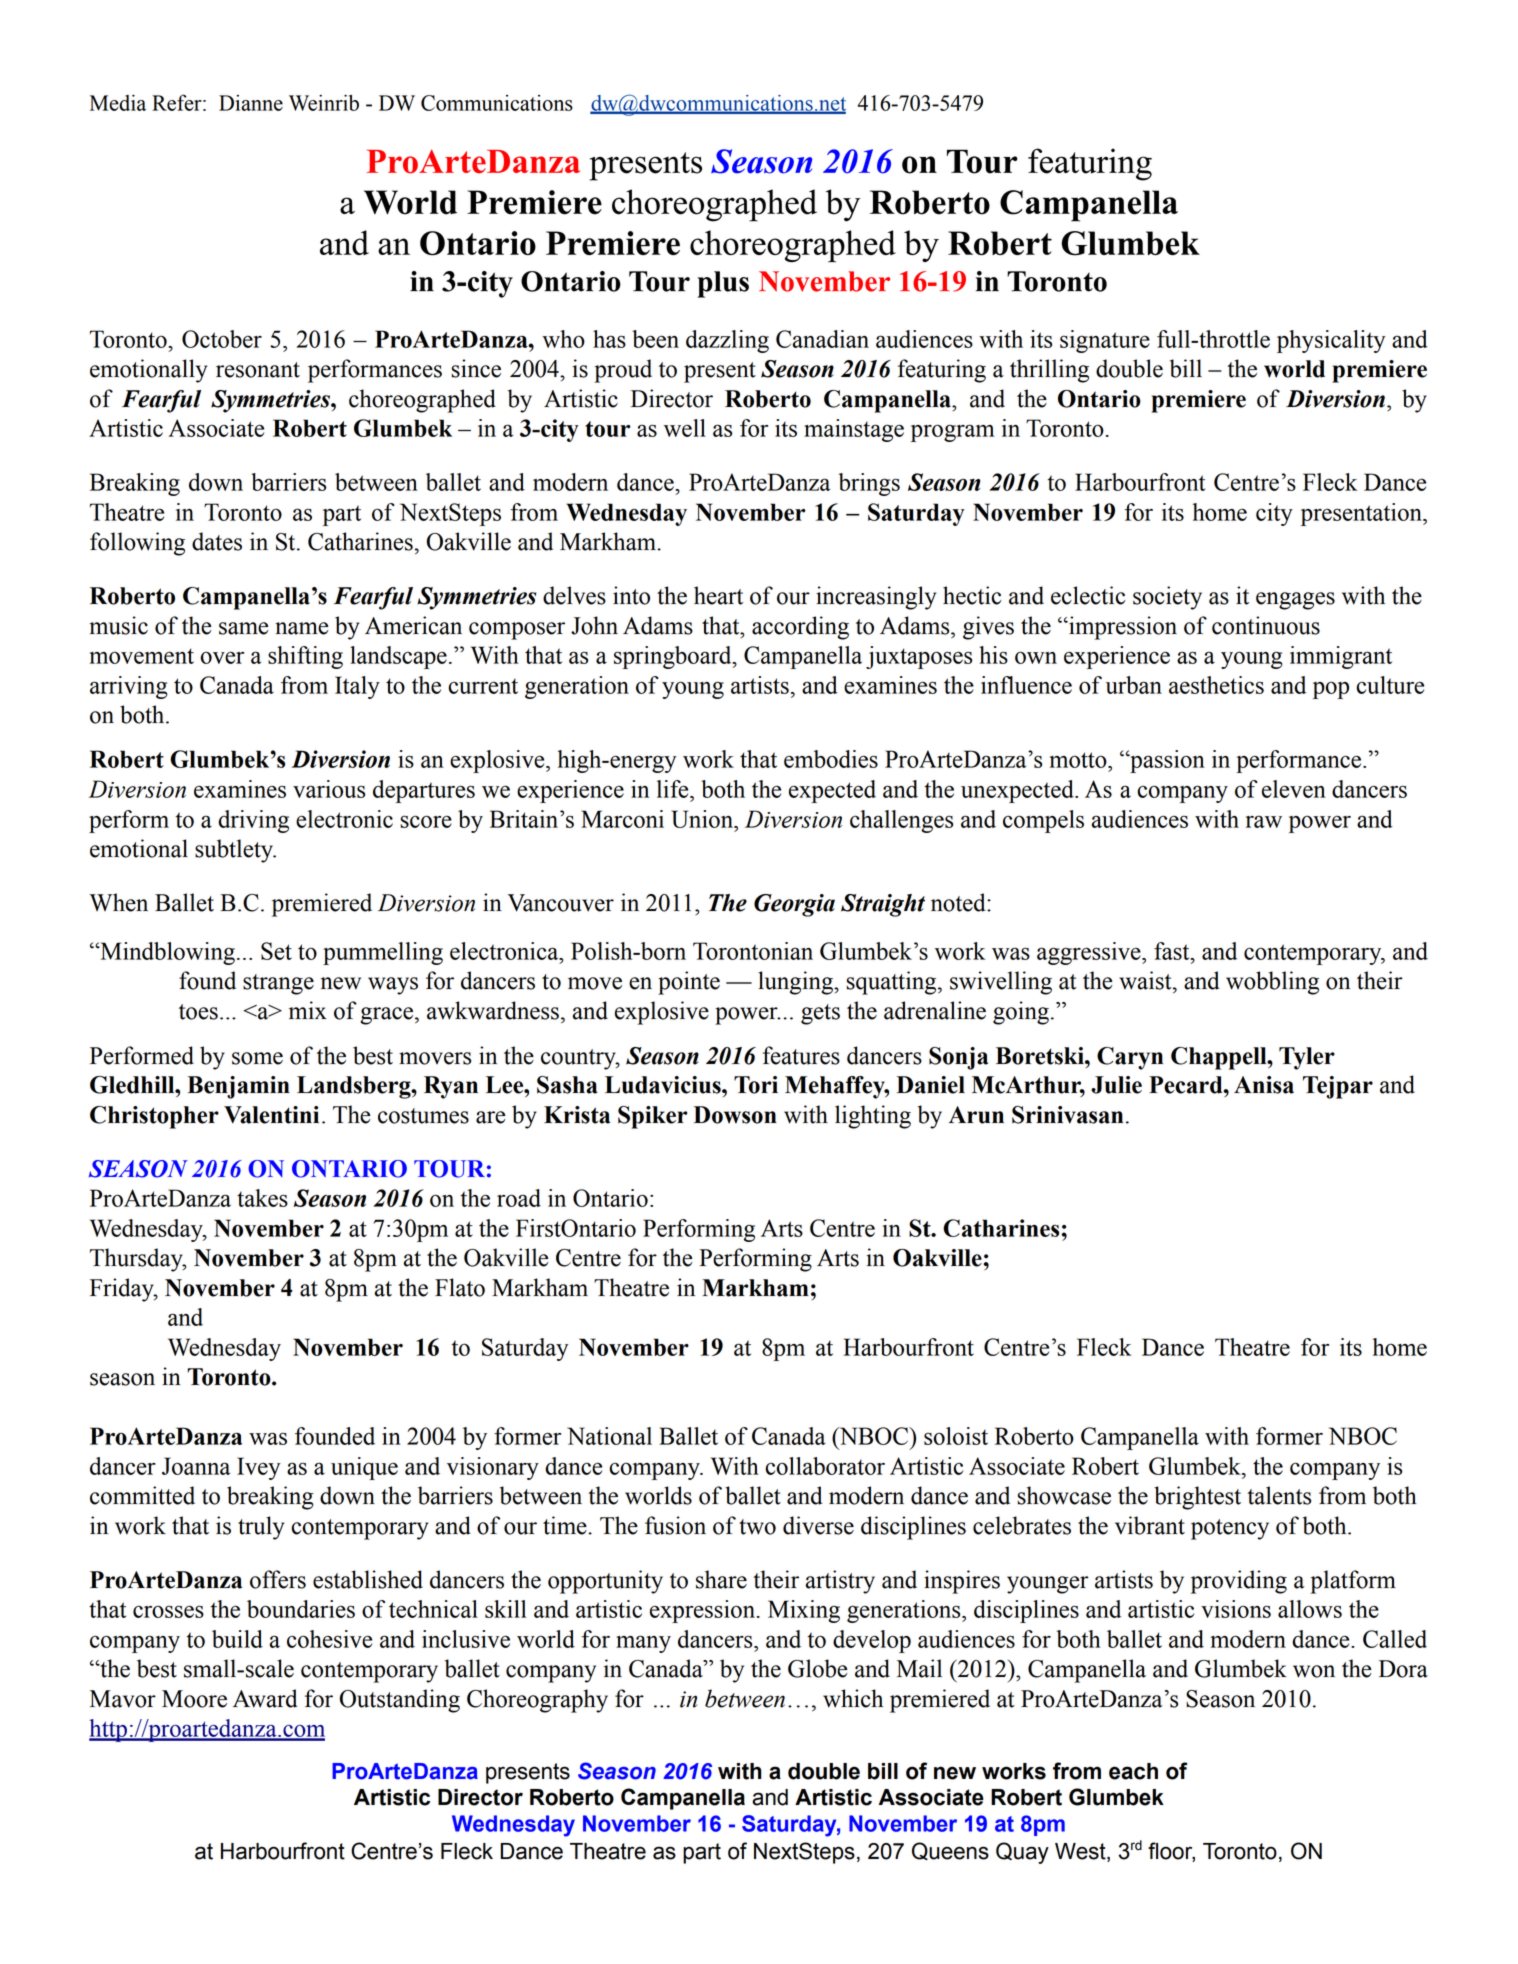 The image size is (1518, 1964). I want to click on takes, so click(262, 1198).
